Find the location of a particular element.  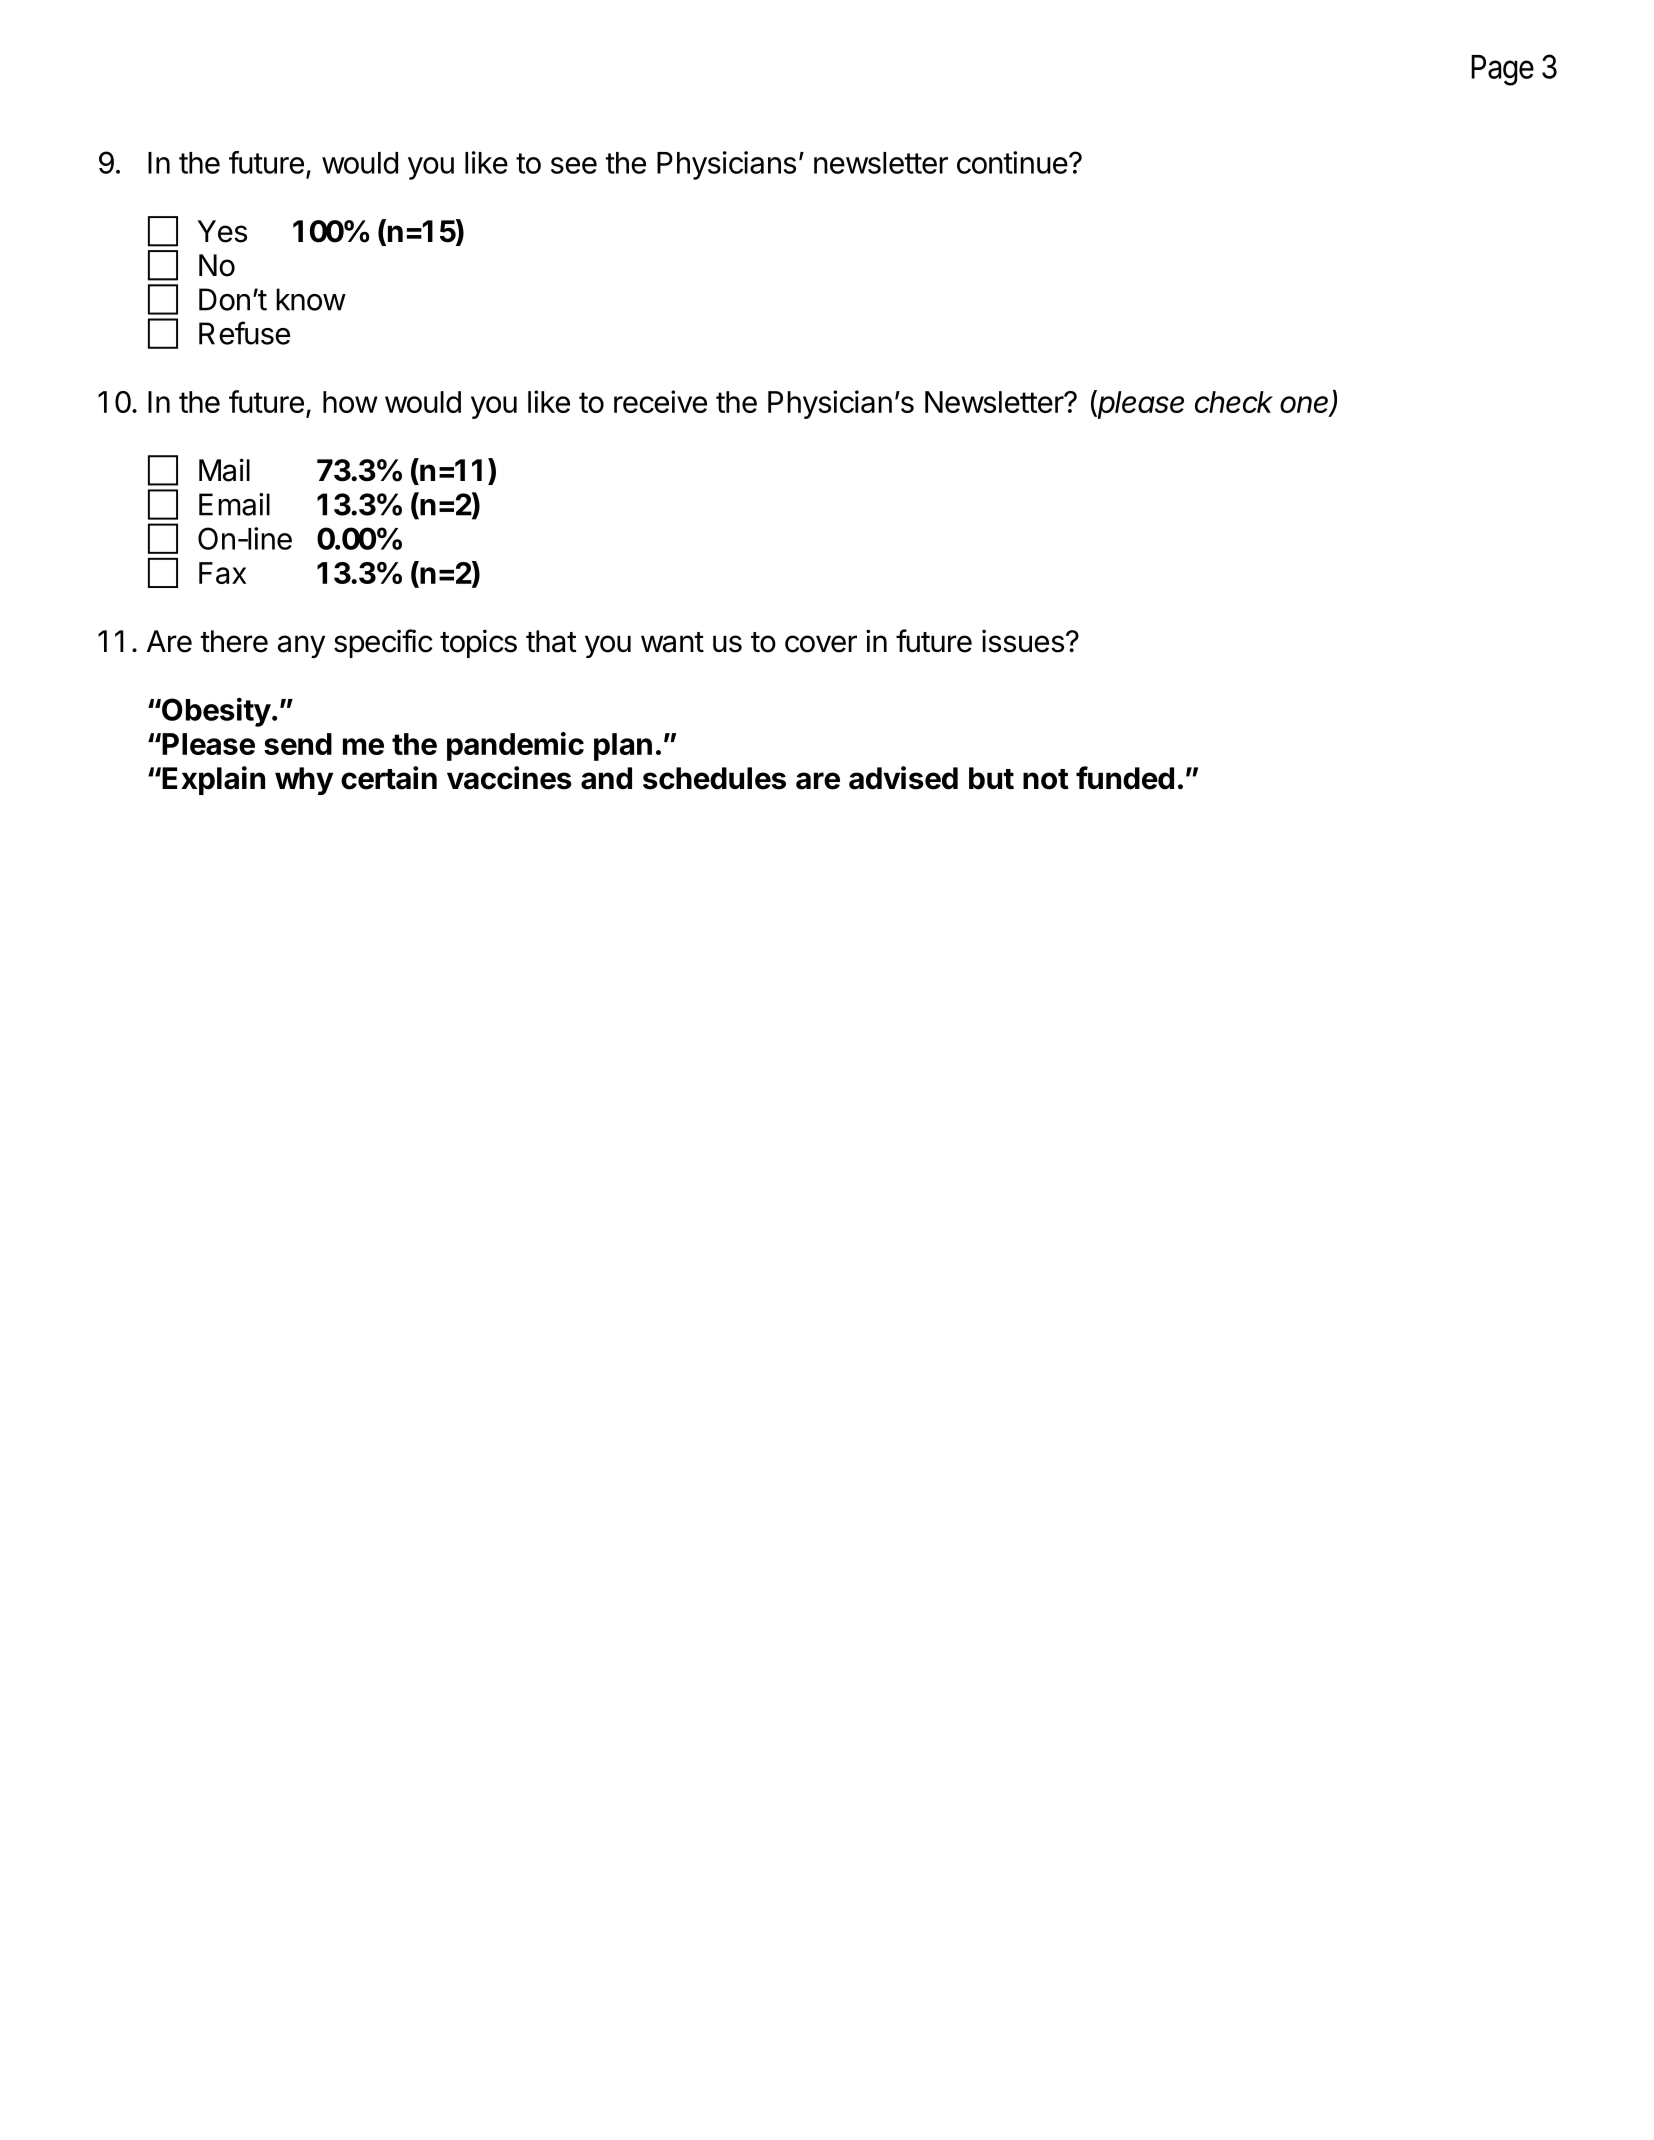

know is located at coordinates (311, 299).
